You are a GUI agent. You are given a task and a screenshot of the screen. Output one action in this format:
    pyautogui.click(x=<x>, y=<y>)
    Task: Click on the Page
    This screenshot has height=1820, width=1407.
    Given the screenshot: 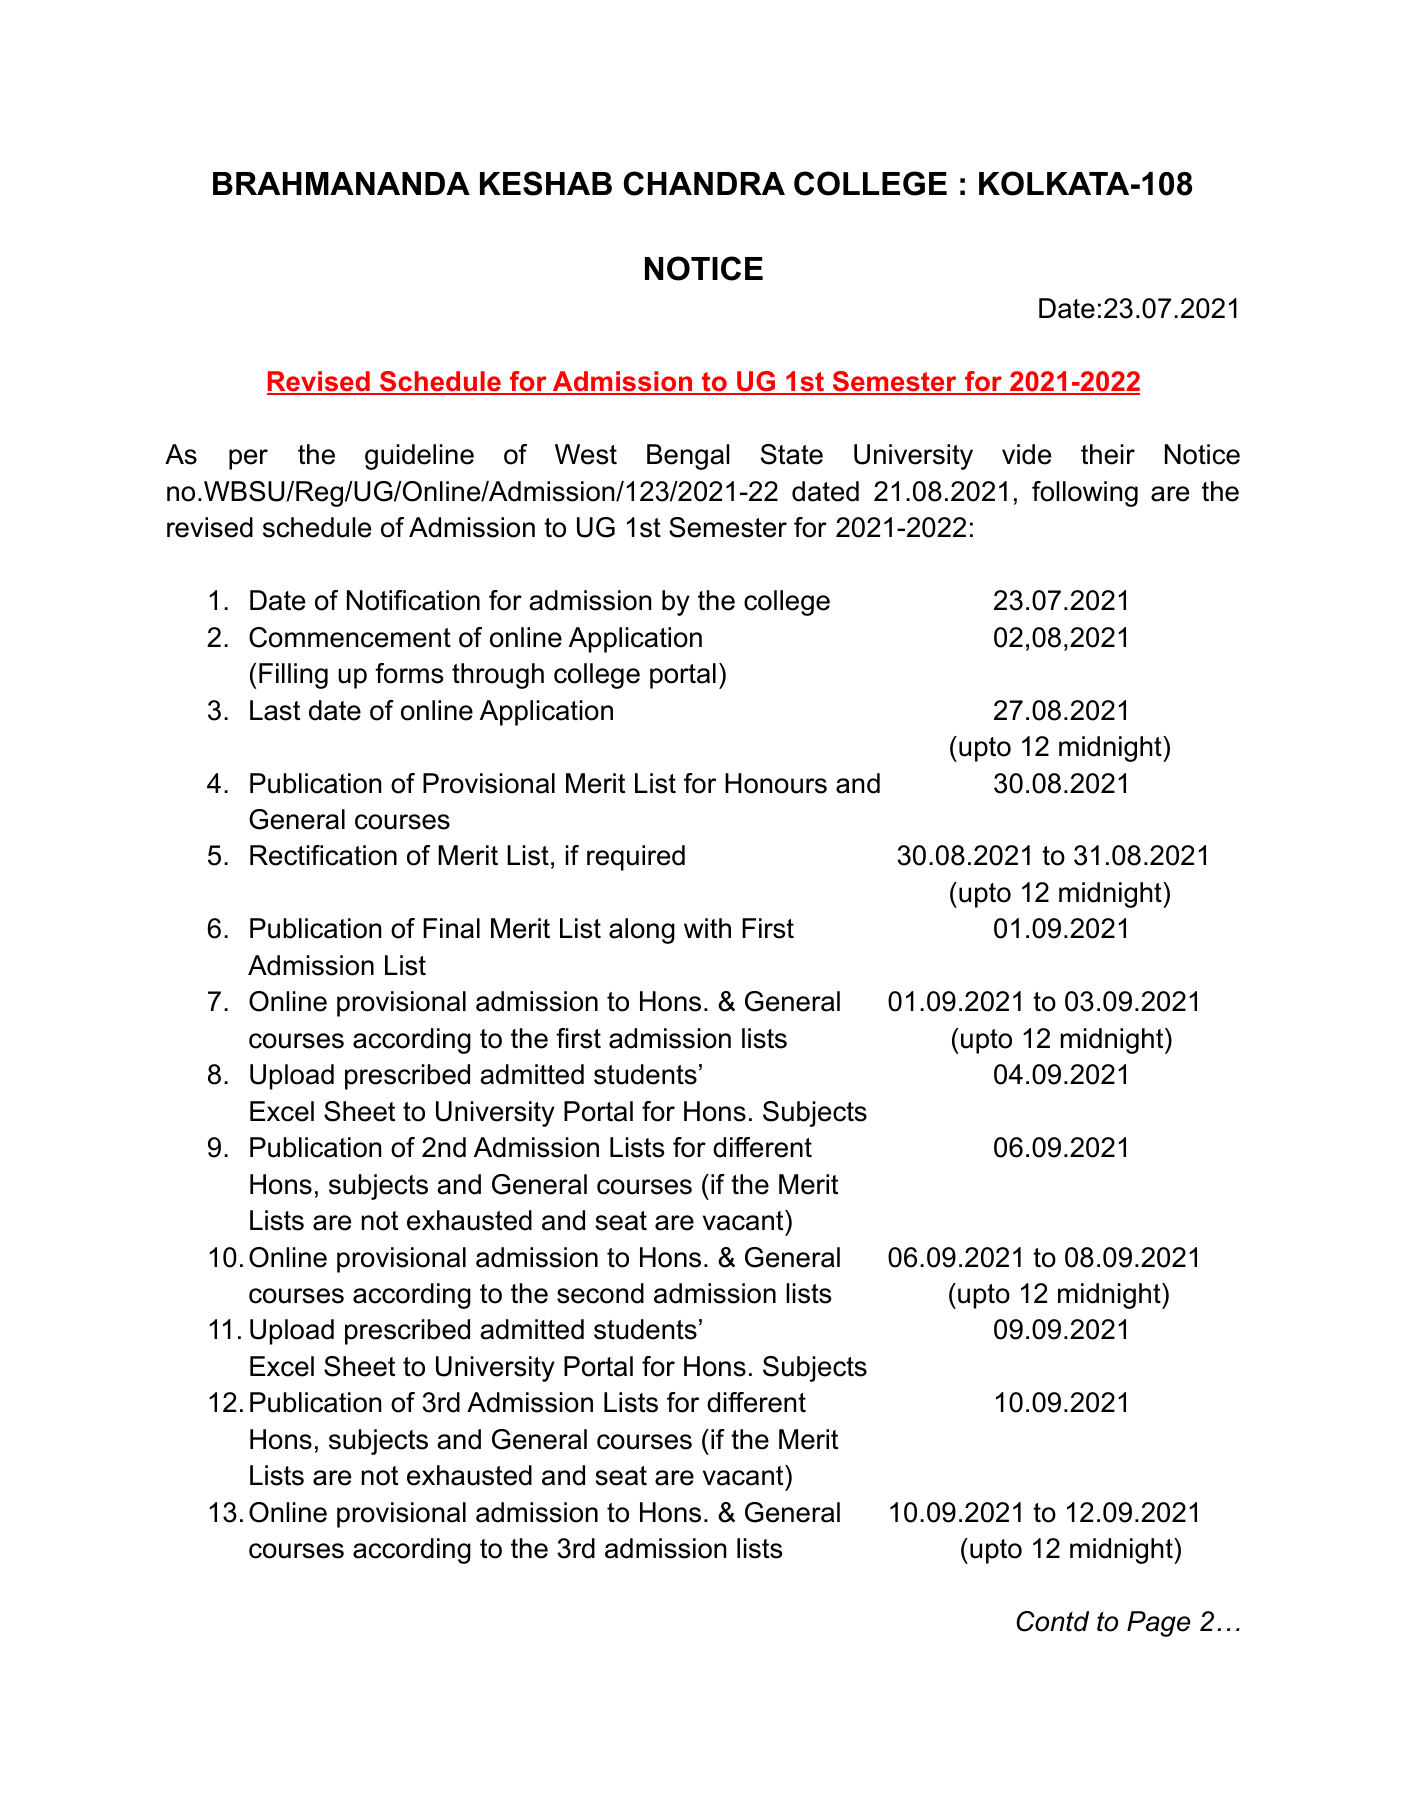 What is the action you would take?
    pyautogui.click(x=1158, y=1624)
